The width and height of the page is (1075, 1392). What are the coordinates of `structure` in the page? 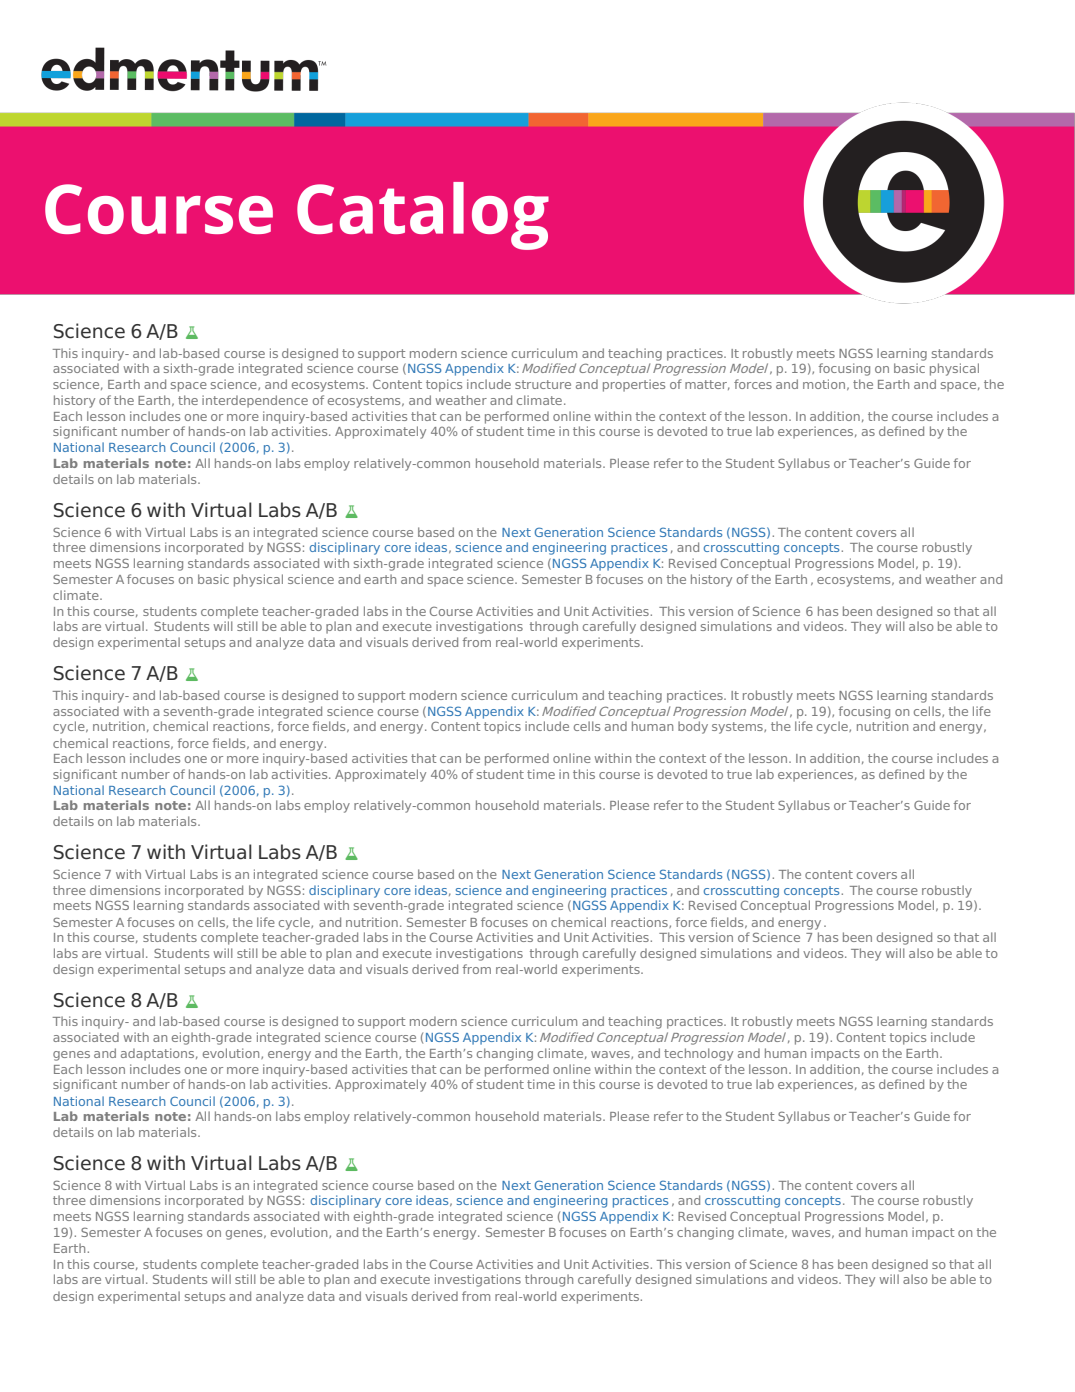 It's located at (543, 384).
